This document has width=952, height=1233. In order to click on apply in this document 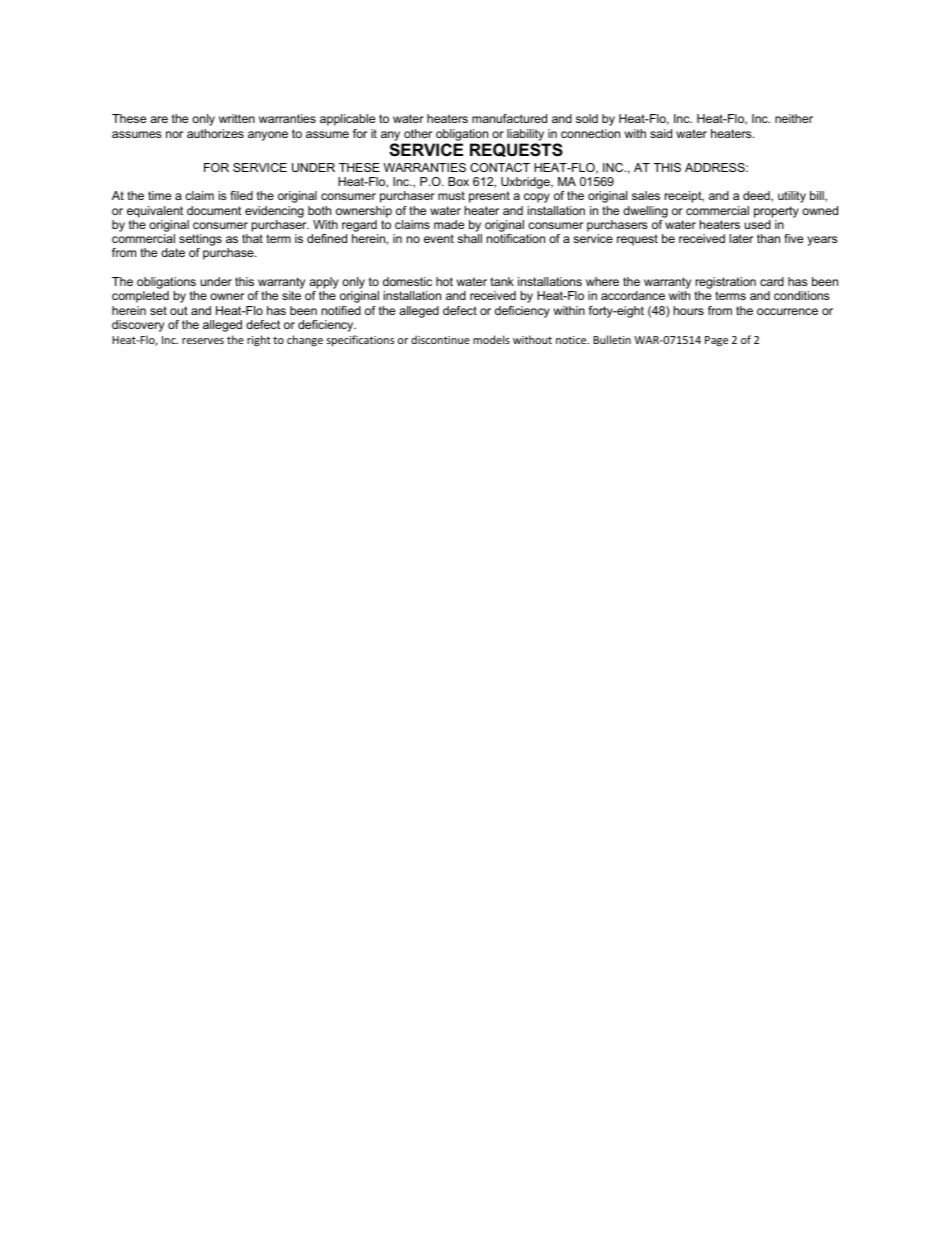, I will do `click(324, 284)`.
